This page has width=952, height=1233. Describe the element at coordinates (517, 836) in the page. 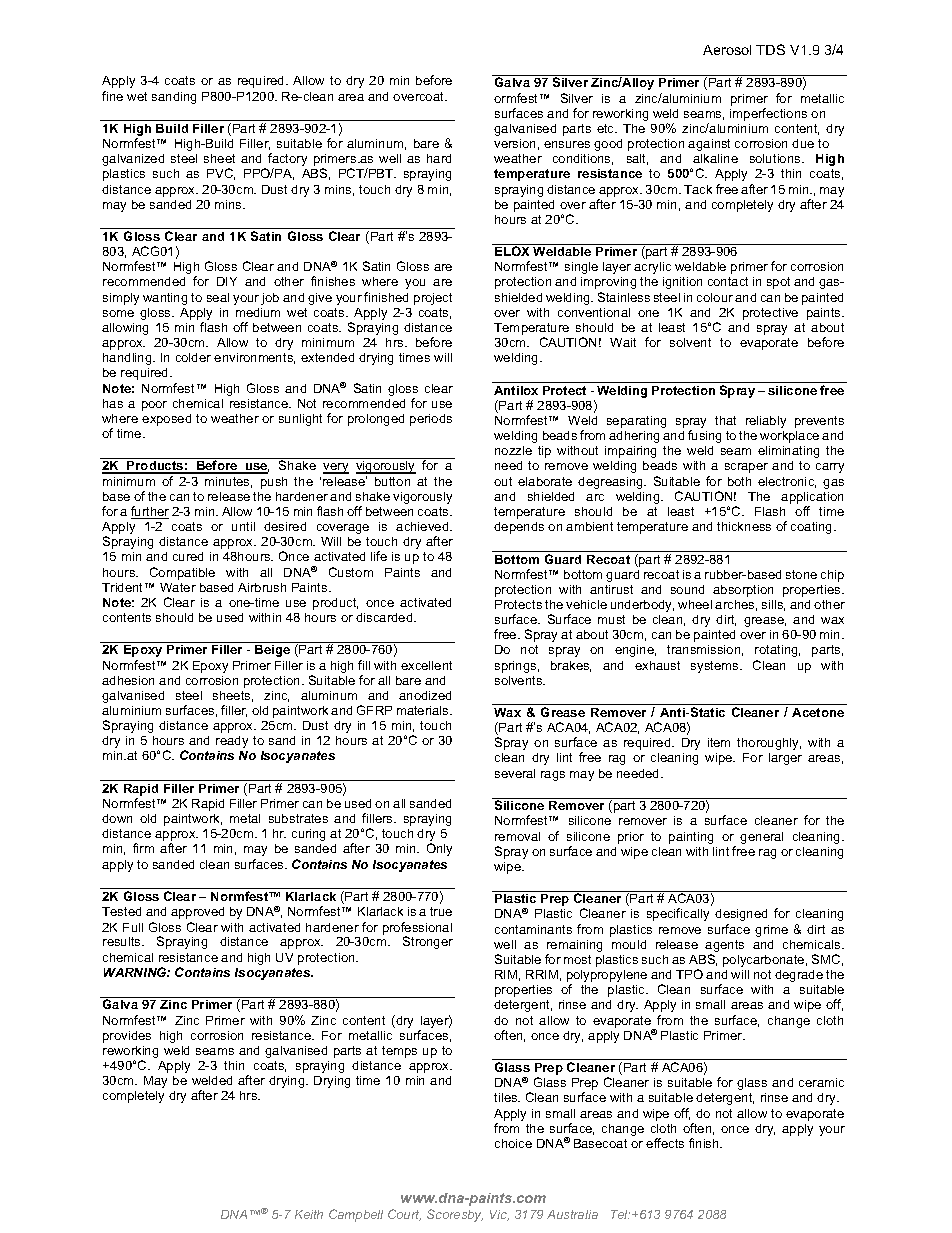

I see `removal` at that location.
